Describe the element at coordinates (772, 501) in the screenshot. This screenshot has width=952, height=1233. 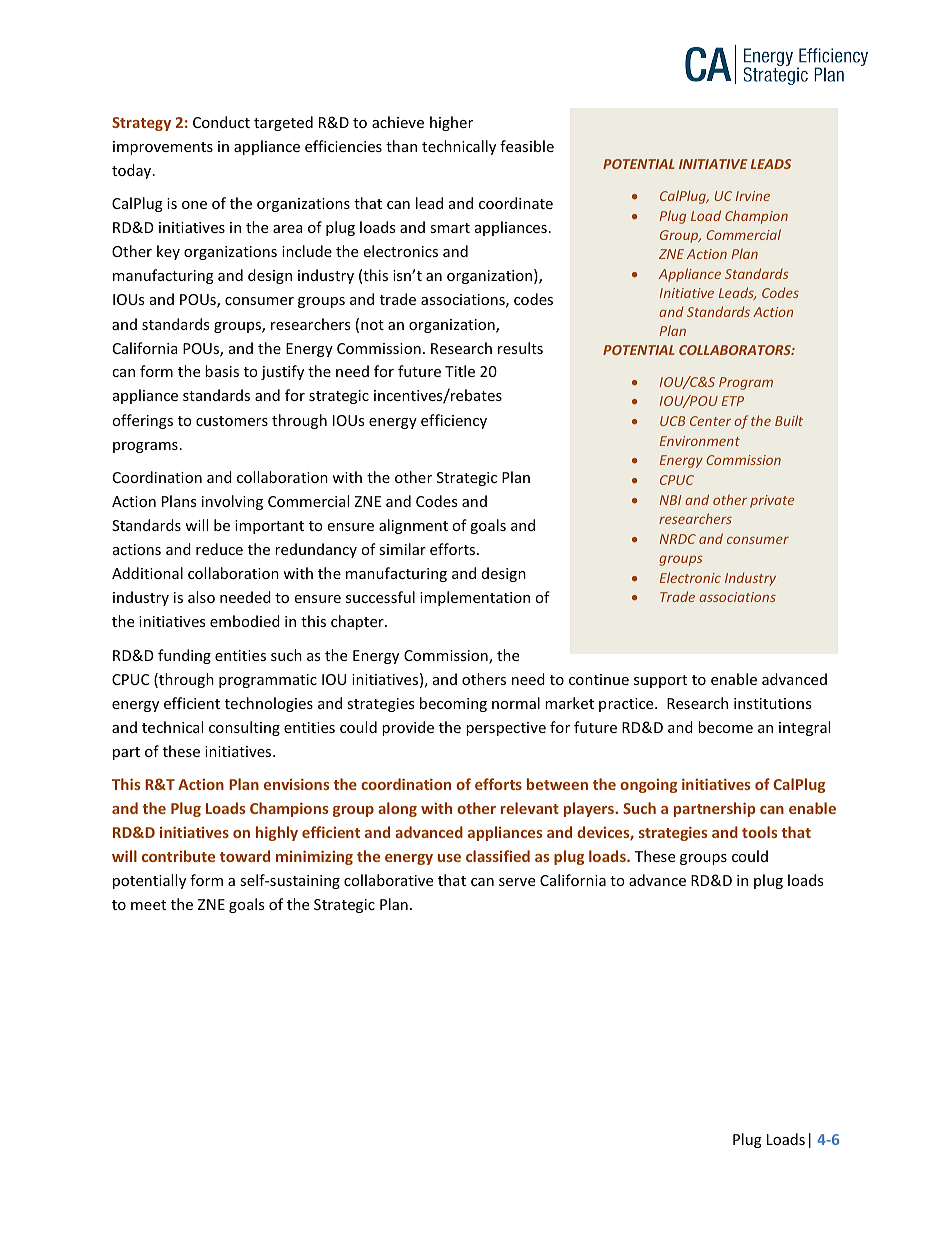
I see `private` at that location.
